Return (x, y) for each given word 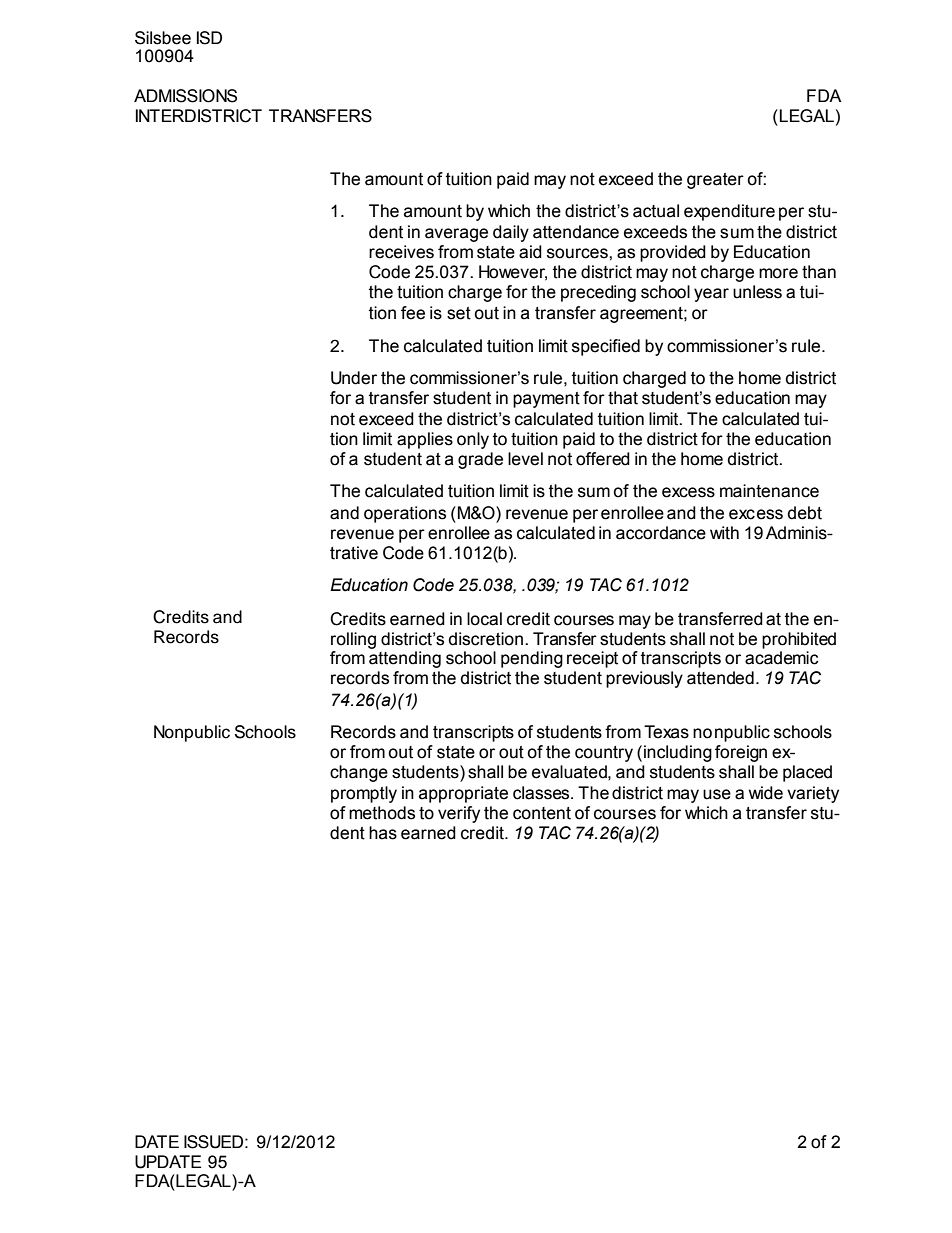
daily (511, 233)
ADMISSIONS (185, 96)
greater (715, 181)
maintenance (769, 491)
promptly (364, 794)
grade (480, 460)
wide (766, 793)
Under (354, 378)
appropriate (463, 794)
